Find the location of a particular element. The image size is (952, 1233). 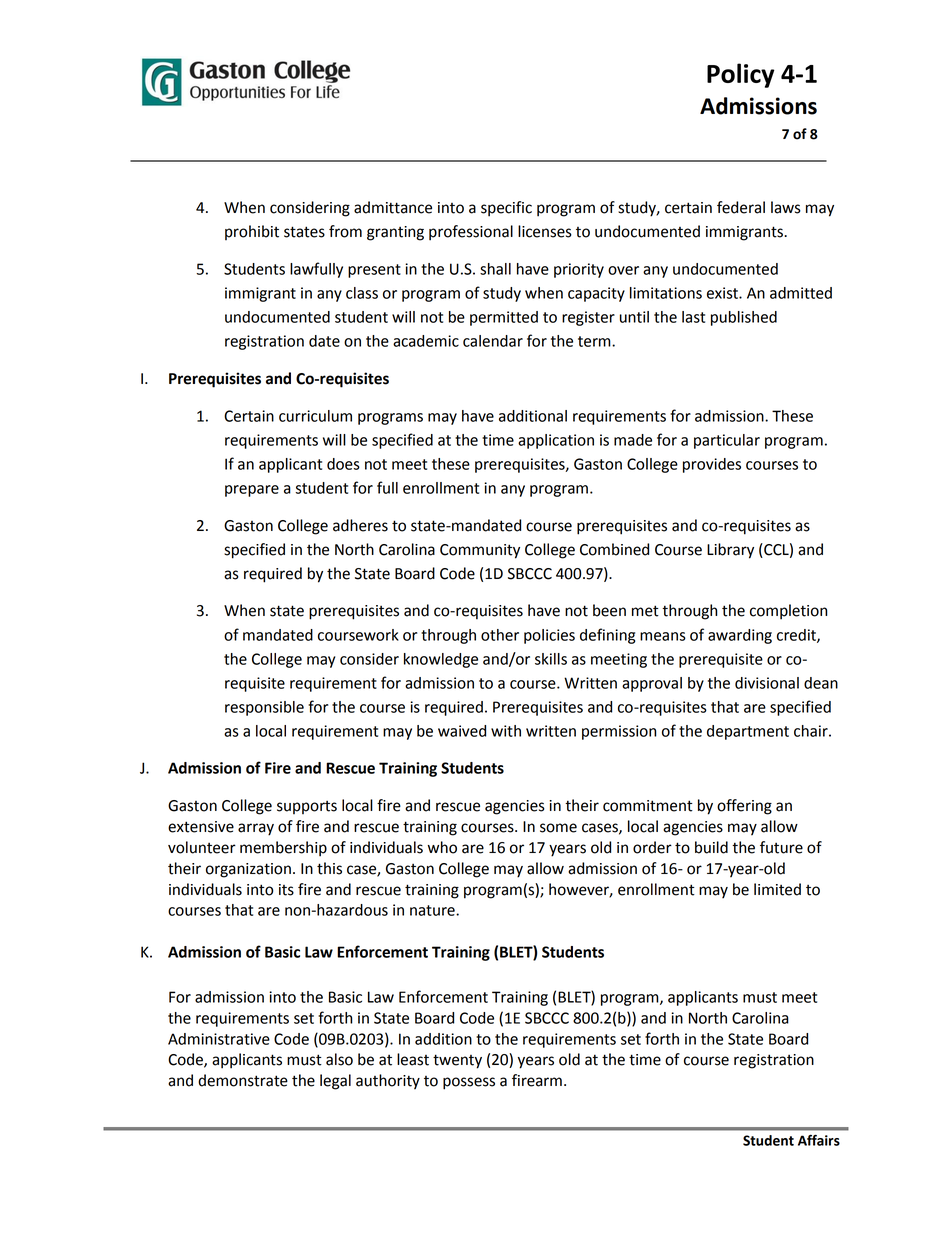

demonstrate is located at coordinates (243, 1080).
